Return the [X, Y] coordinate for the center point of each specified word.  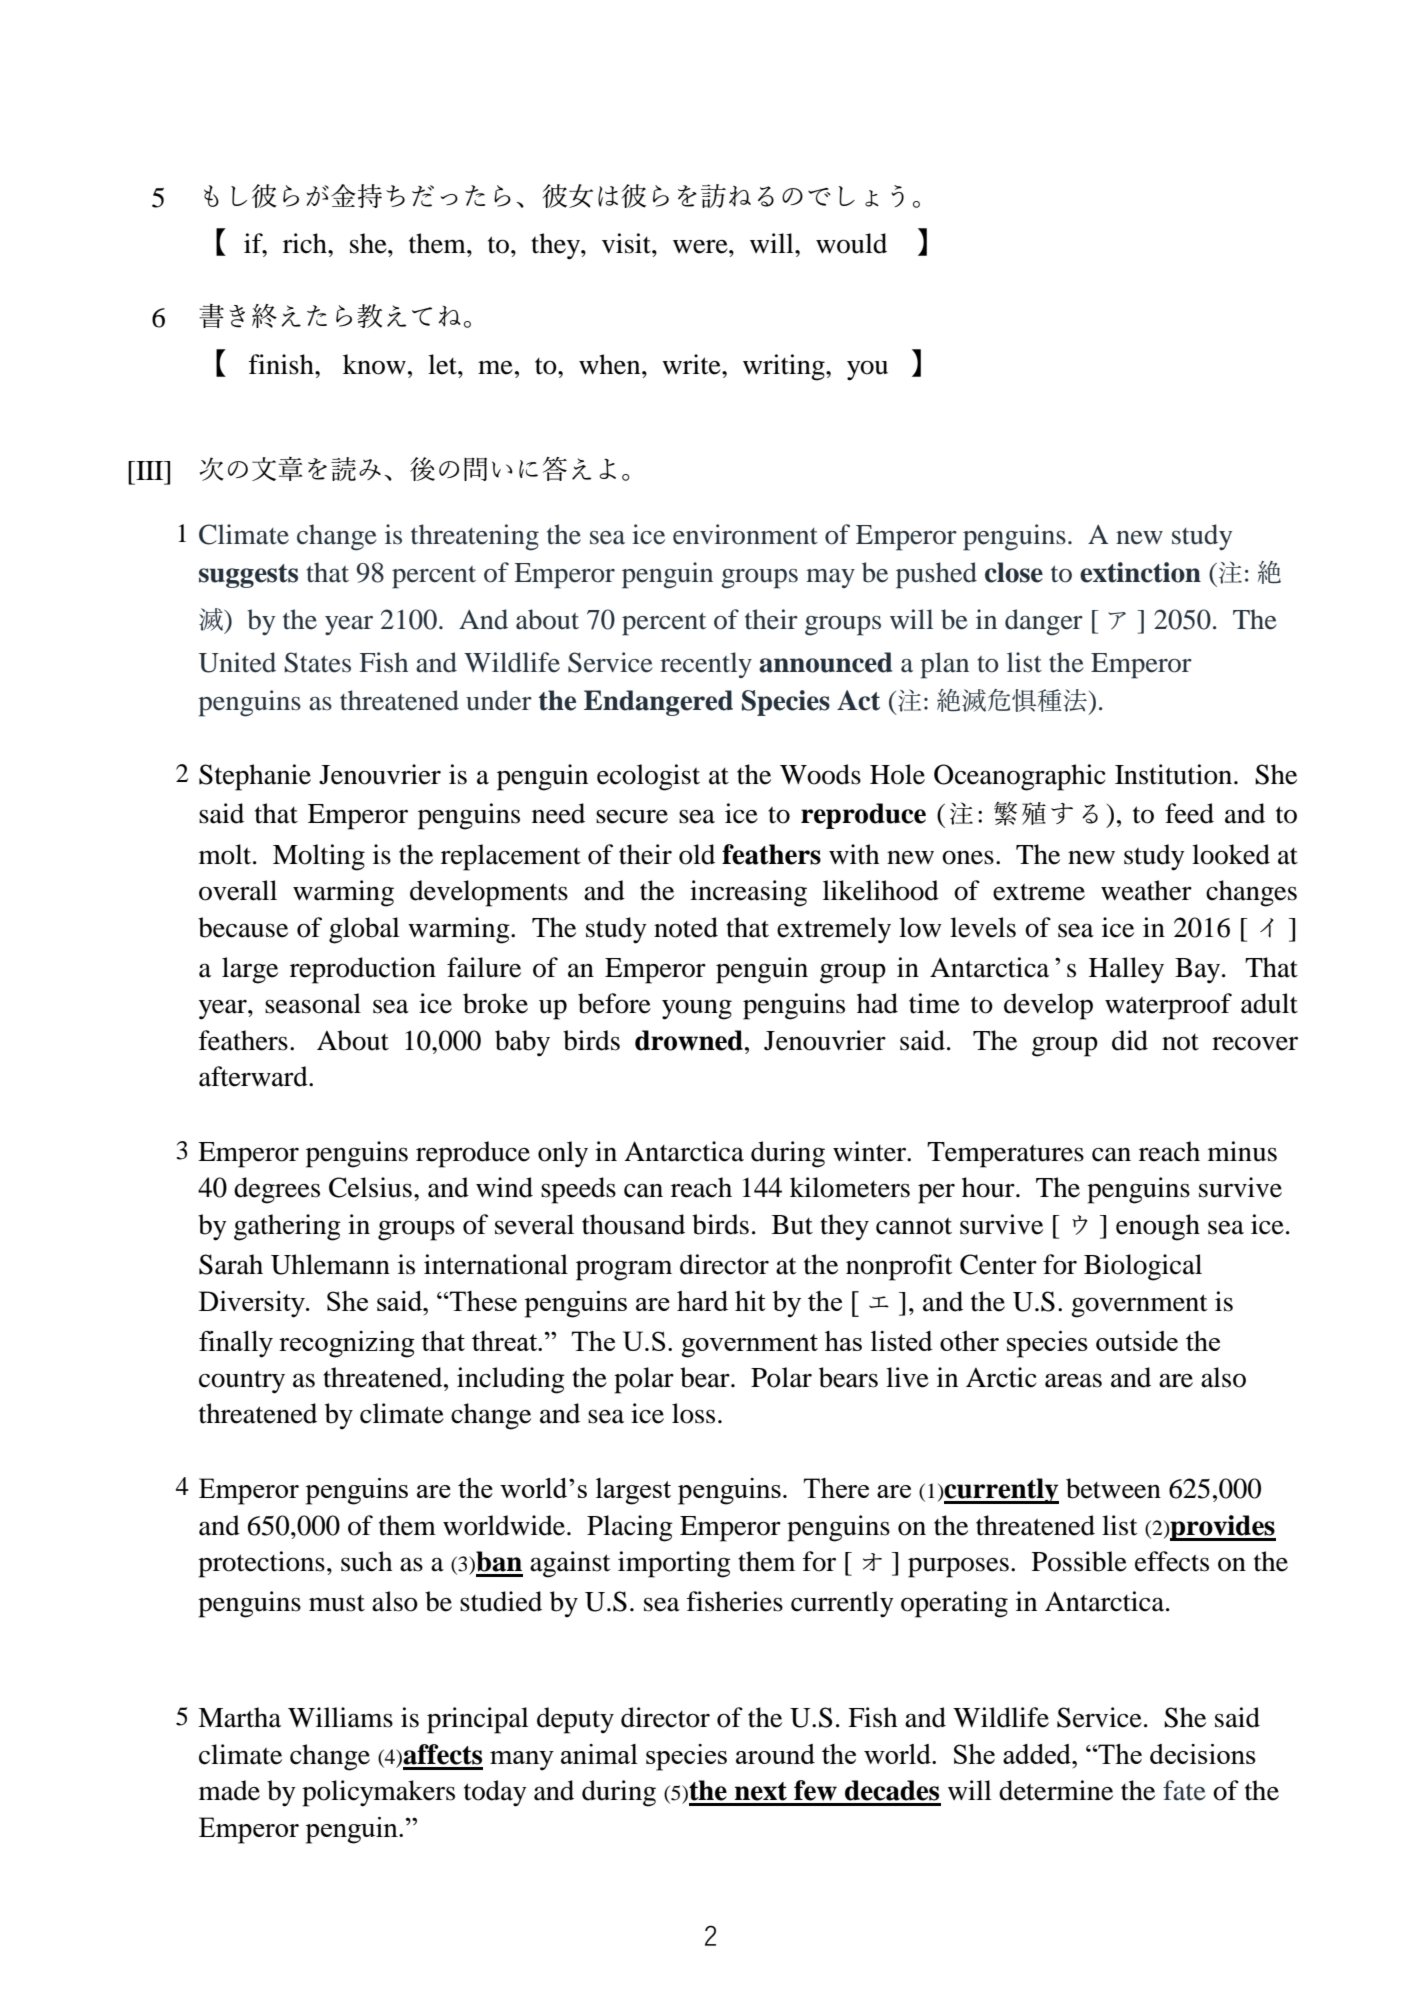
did [1130, 1040]
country [242, 1382]
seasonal [313, 1003]
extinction [1140, 572]
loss [693, 1413]
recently [706, 665]
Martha [239, 1717]
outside [1137, 1341]
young [697, 1010]
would [851, 243]
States [317, 662]
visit [627, 243]
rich [306, 243]
